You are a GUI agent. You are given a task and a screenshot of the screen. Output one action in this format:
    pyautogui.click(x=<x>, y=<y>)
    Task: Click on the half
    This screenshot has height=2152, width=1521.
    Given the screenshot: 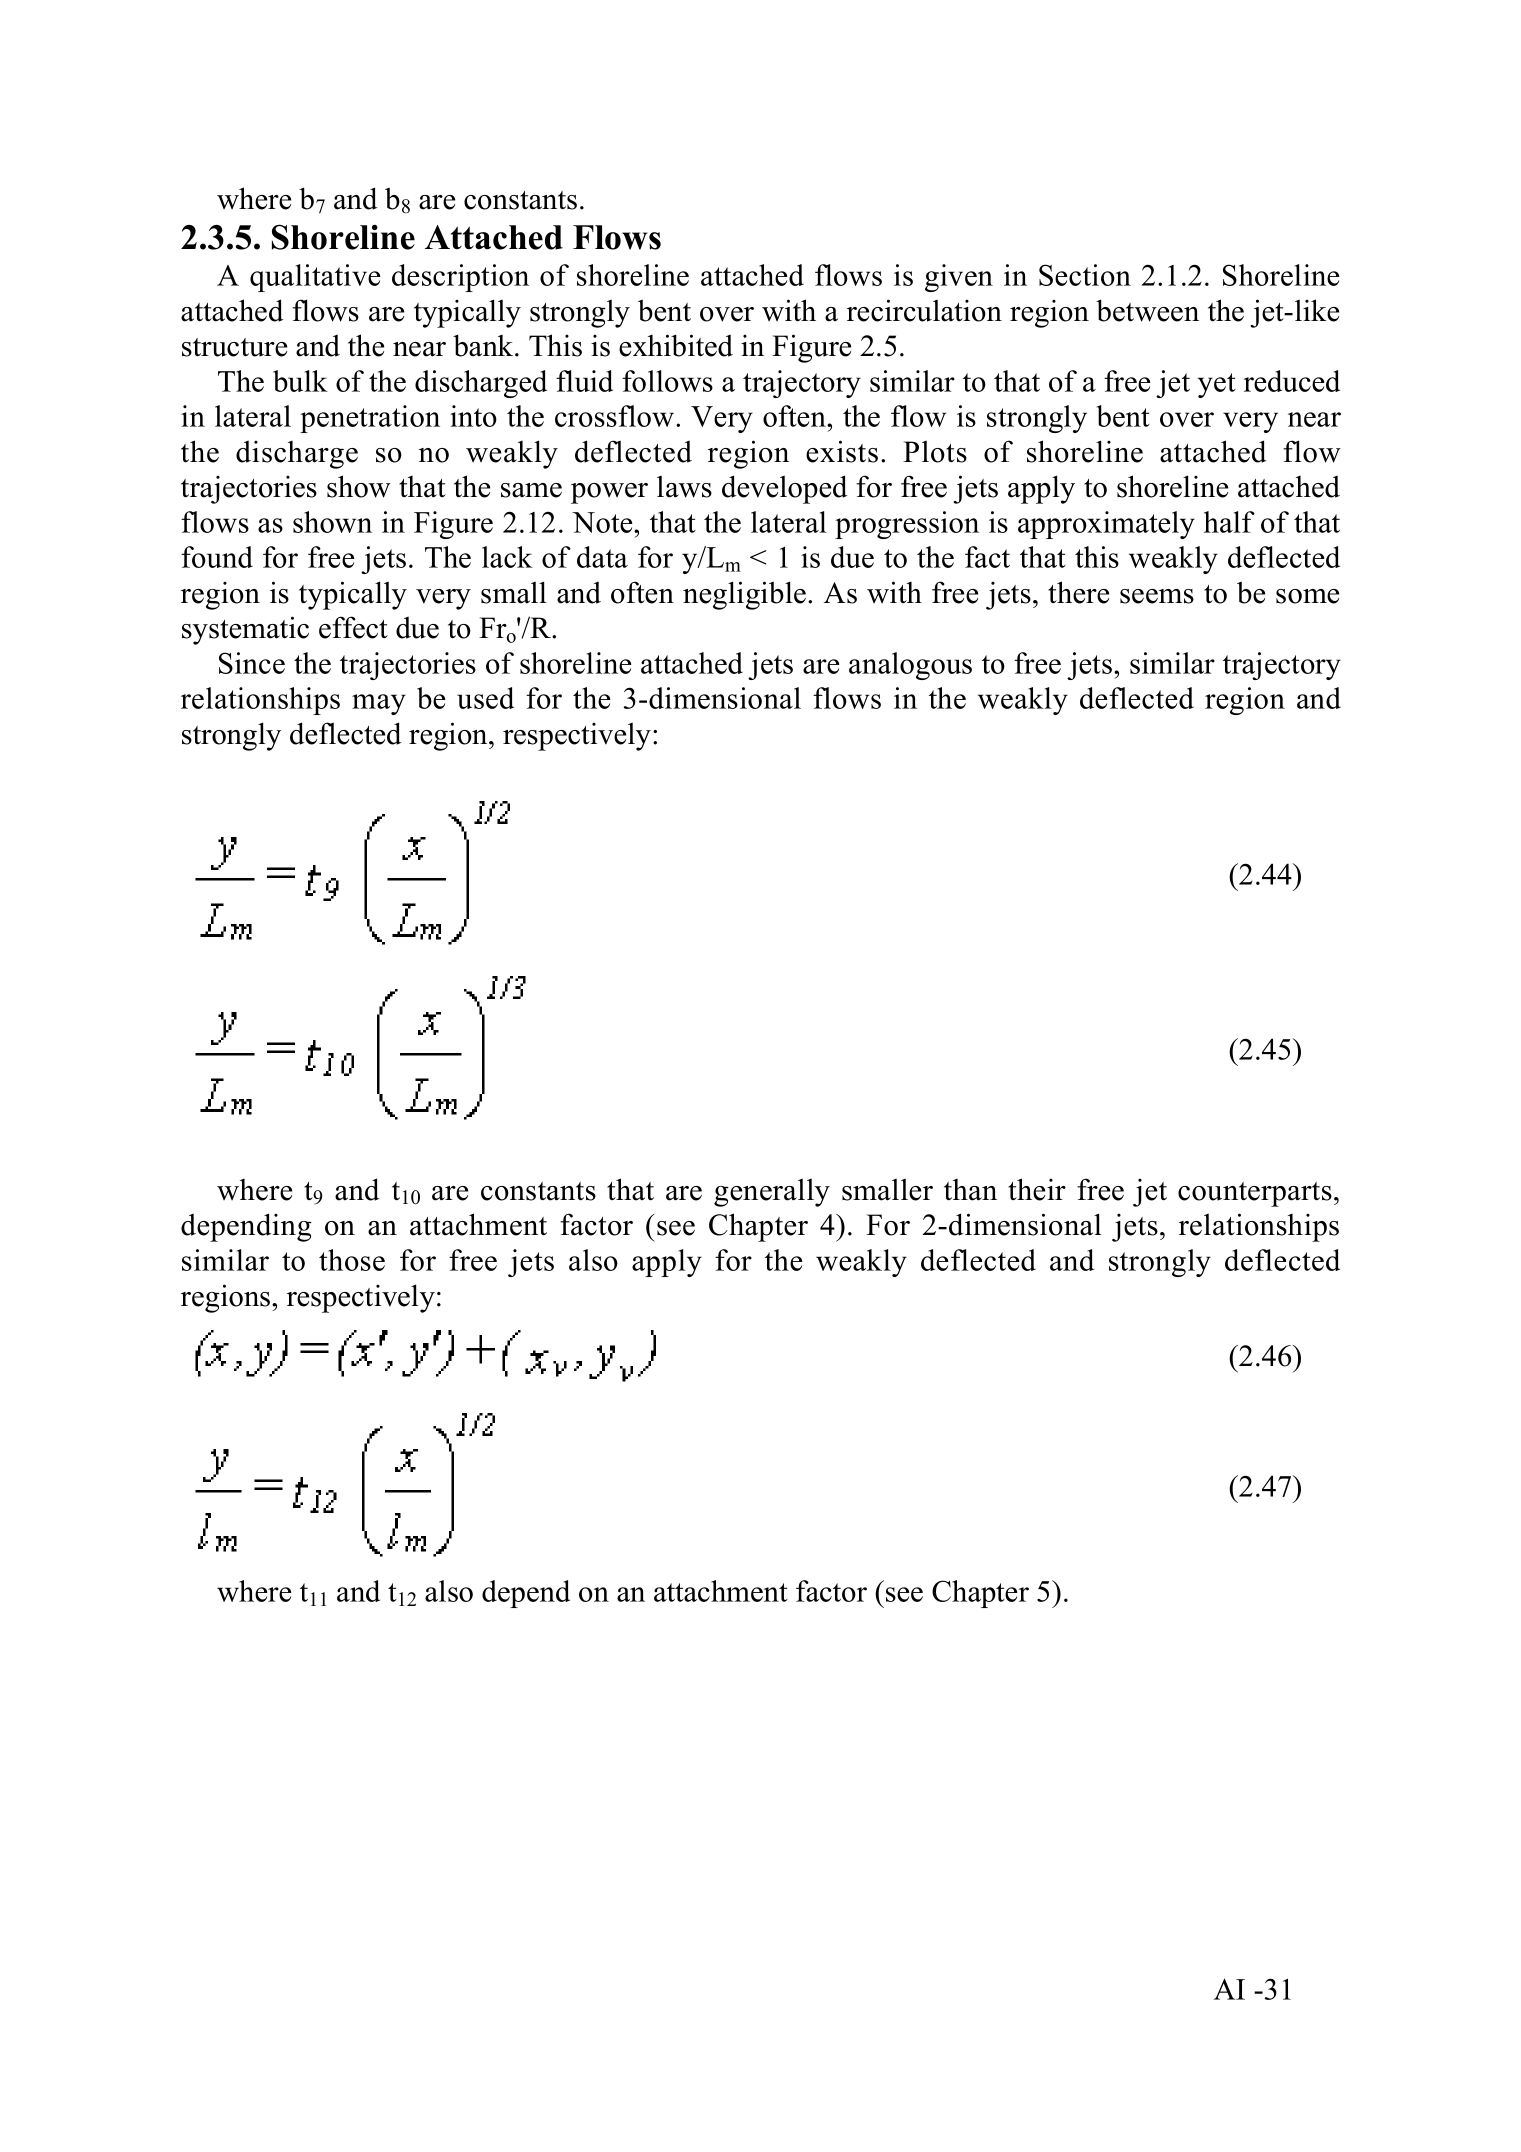 What is the action you would take?
    pyautogui.click(x=1229, y=522)
